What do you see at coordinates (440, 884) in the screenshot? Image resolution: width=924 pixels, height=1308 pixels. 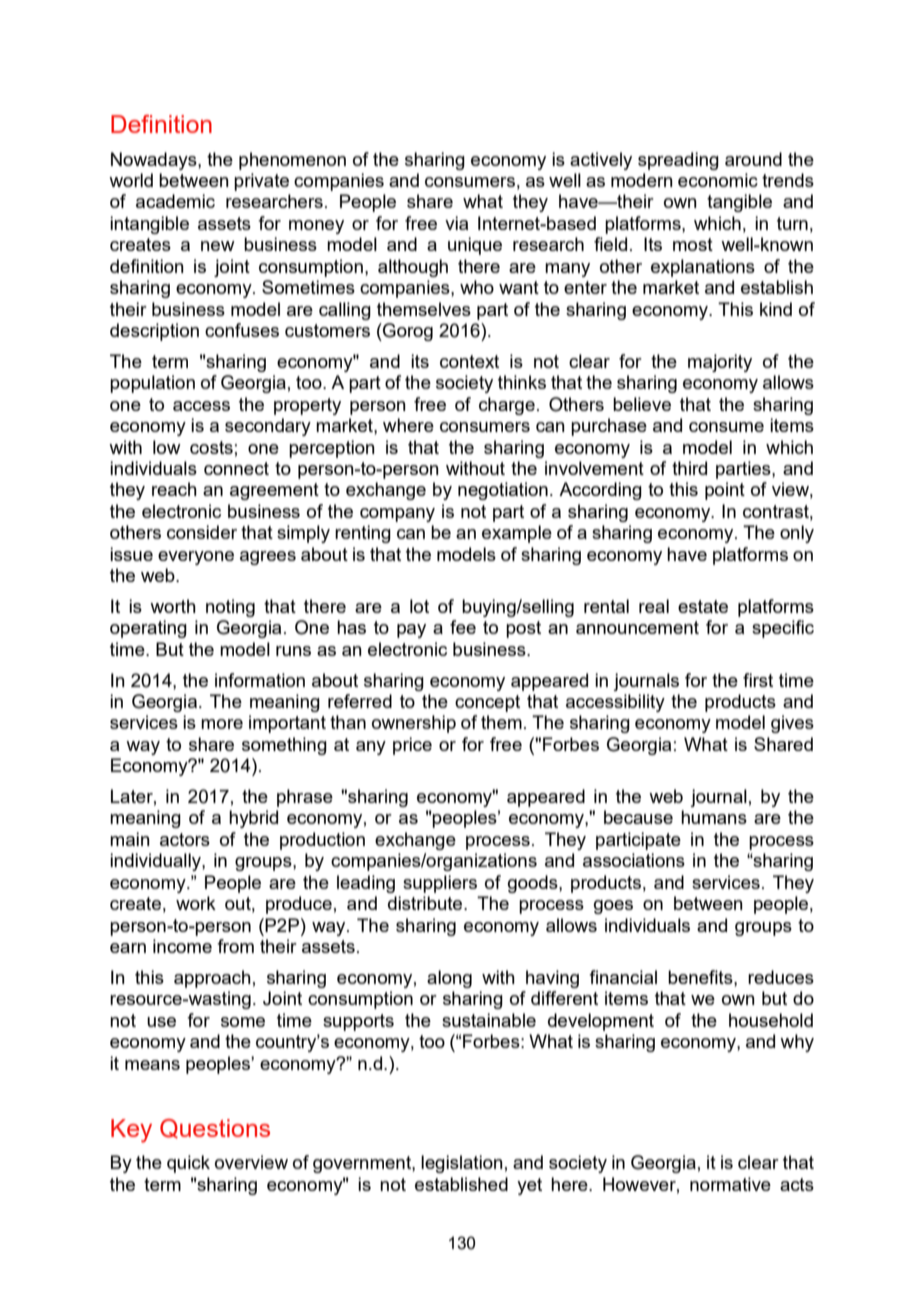 I see `suppliers` at bounding box center [440, 884].
